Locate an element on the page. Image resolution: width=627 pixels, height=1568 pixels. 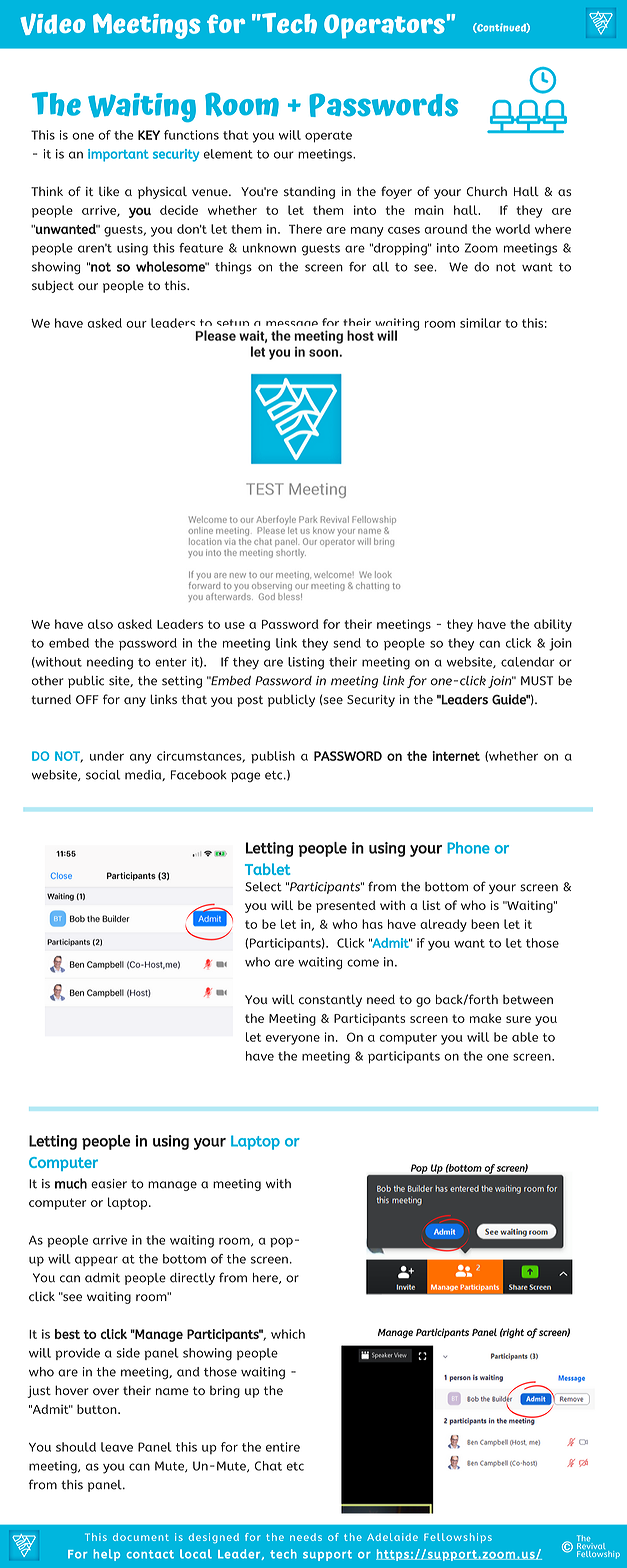
Phone is located at coordinates (468, 848).
